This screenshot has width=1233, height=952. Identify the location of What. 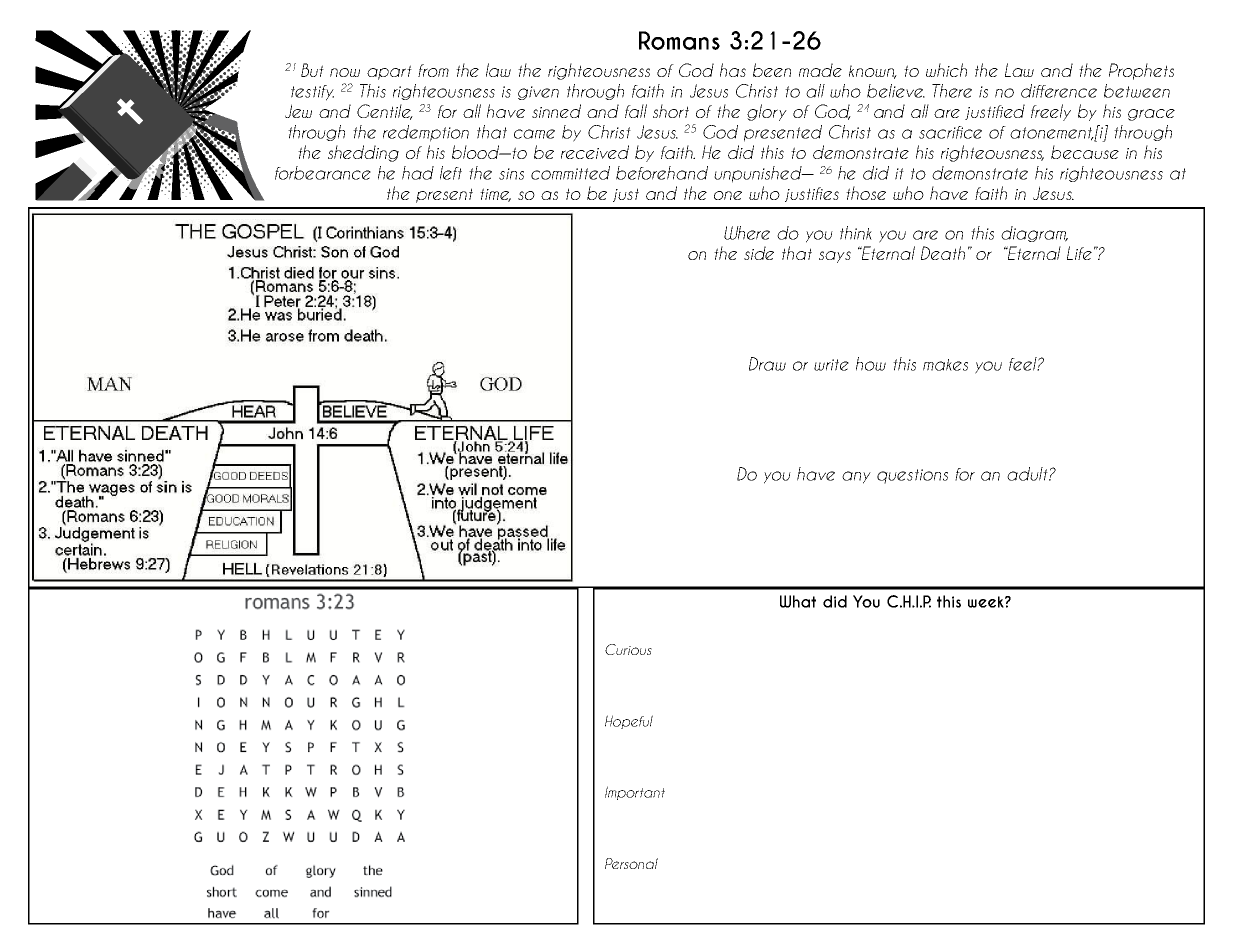
(798, 601).
